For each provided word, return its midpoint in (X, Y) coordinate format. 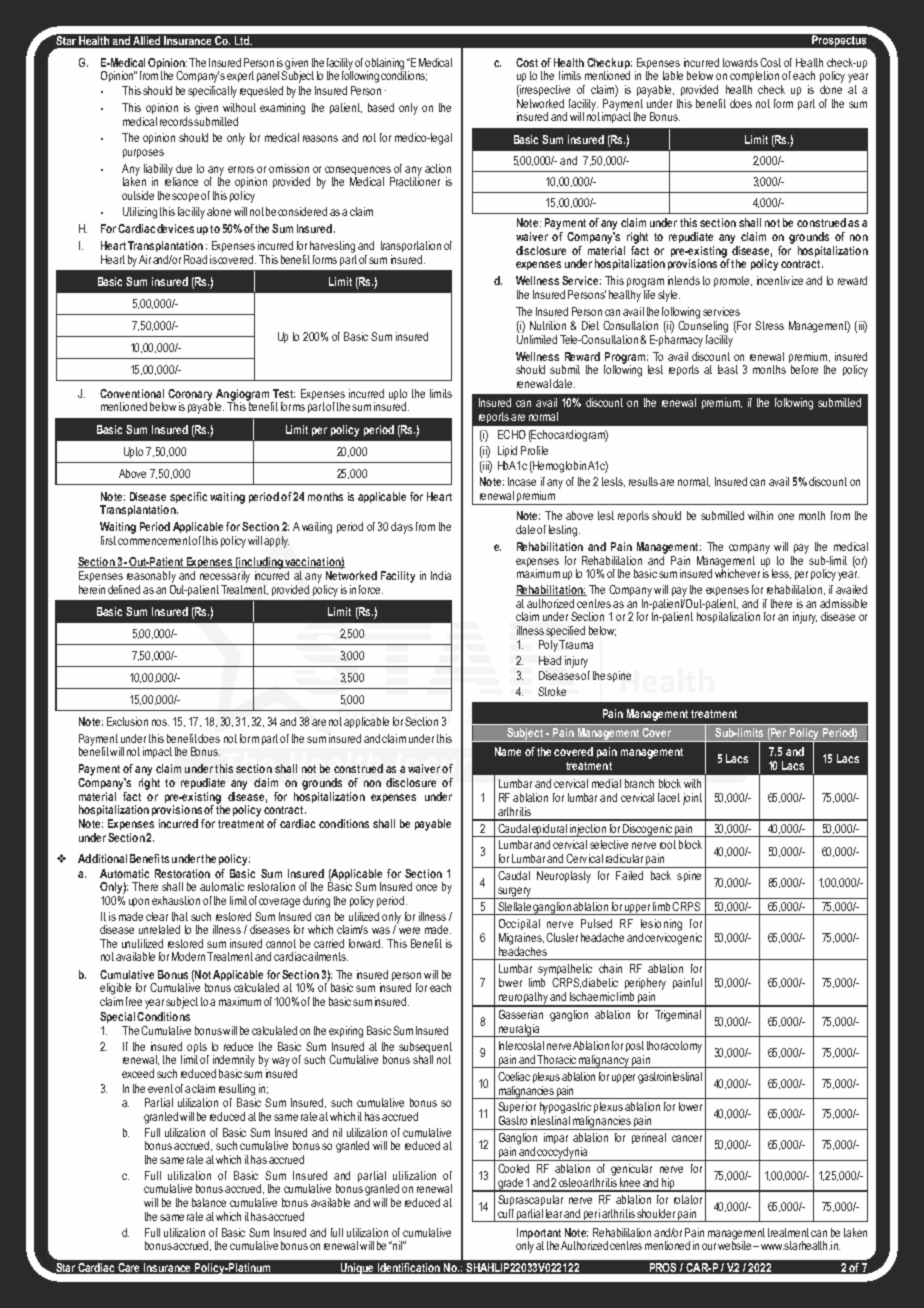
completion (754, 76)
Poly (548, 646)
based (381, 107)
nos (160, 722)
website (736, 1244)
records (176, 121)
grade (510, 1185)
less (781, 574)
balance (209, 1202)
